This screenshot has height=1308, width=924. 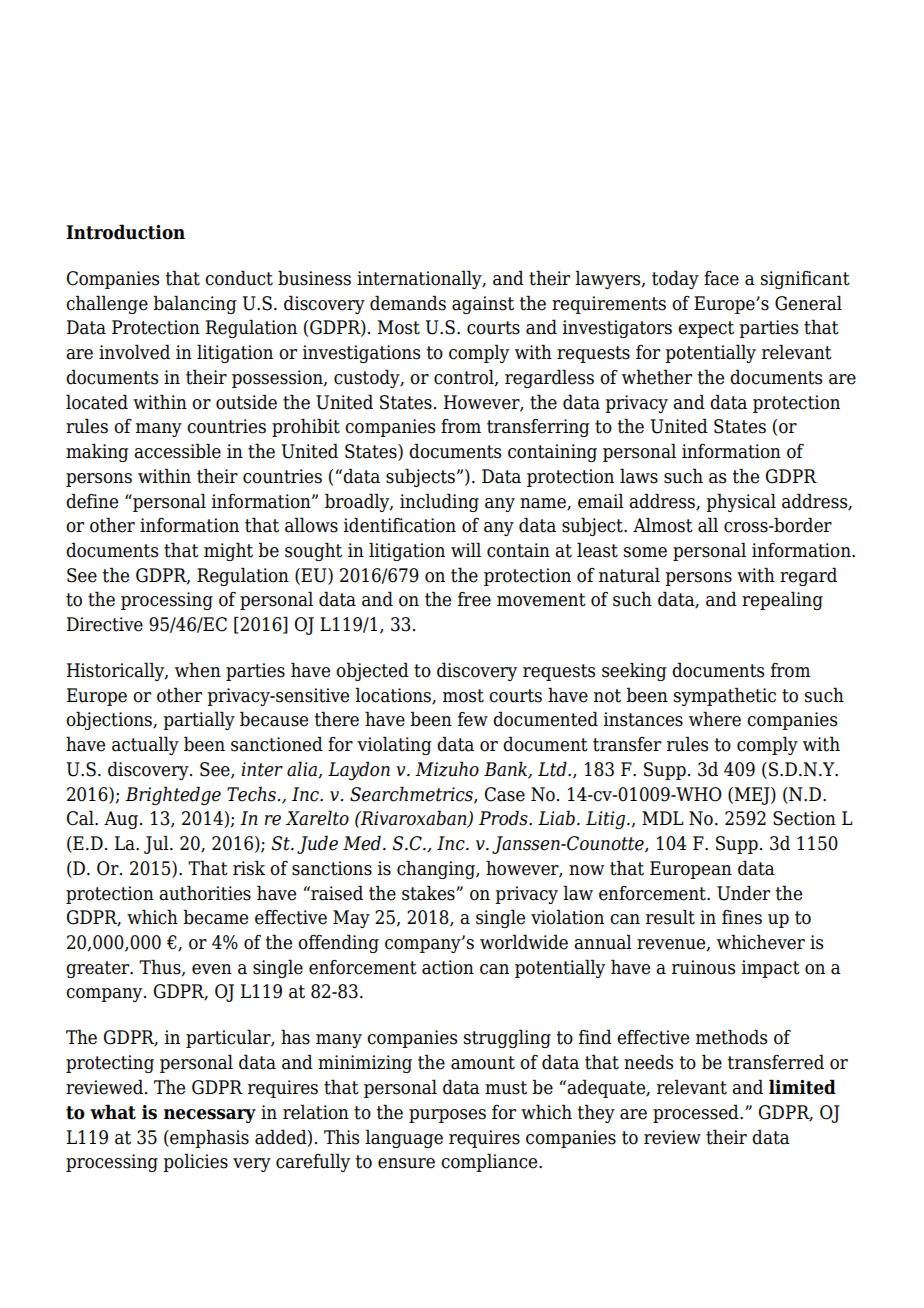 I want to click on purposes, so click(x=447, y=1116).
